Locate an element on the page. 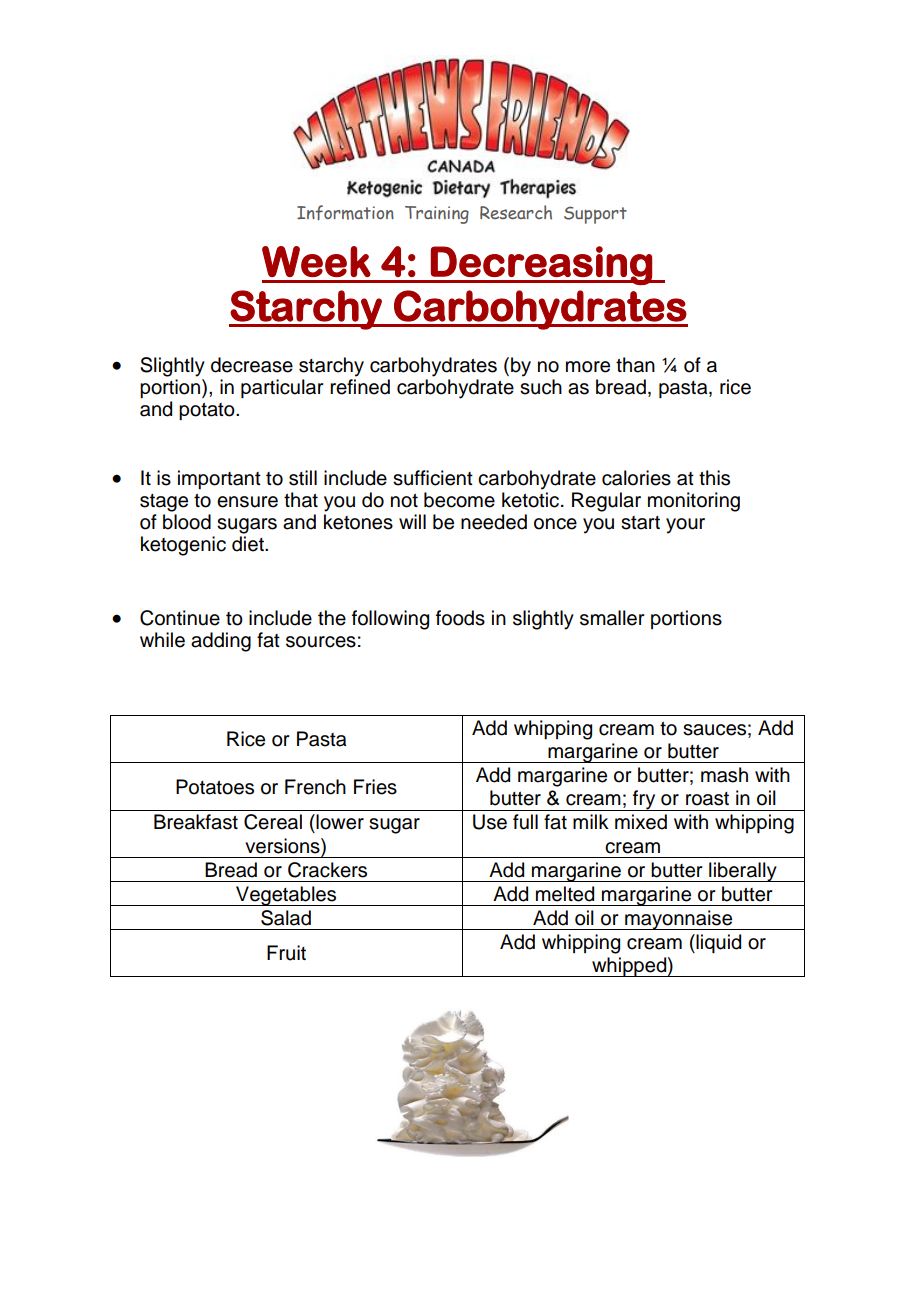 This page has height=1309, width=924. foods is located at coordinates (460, 618).
